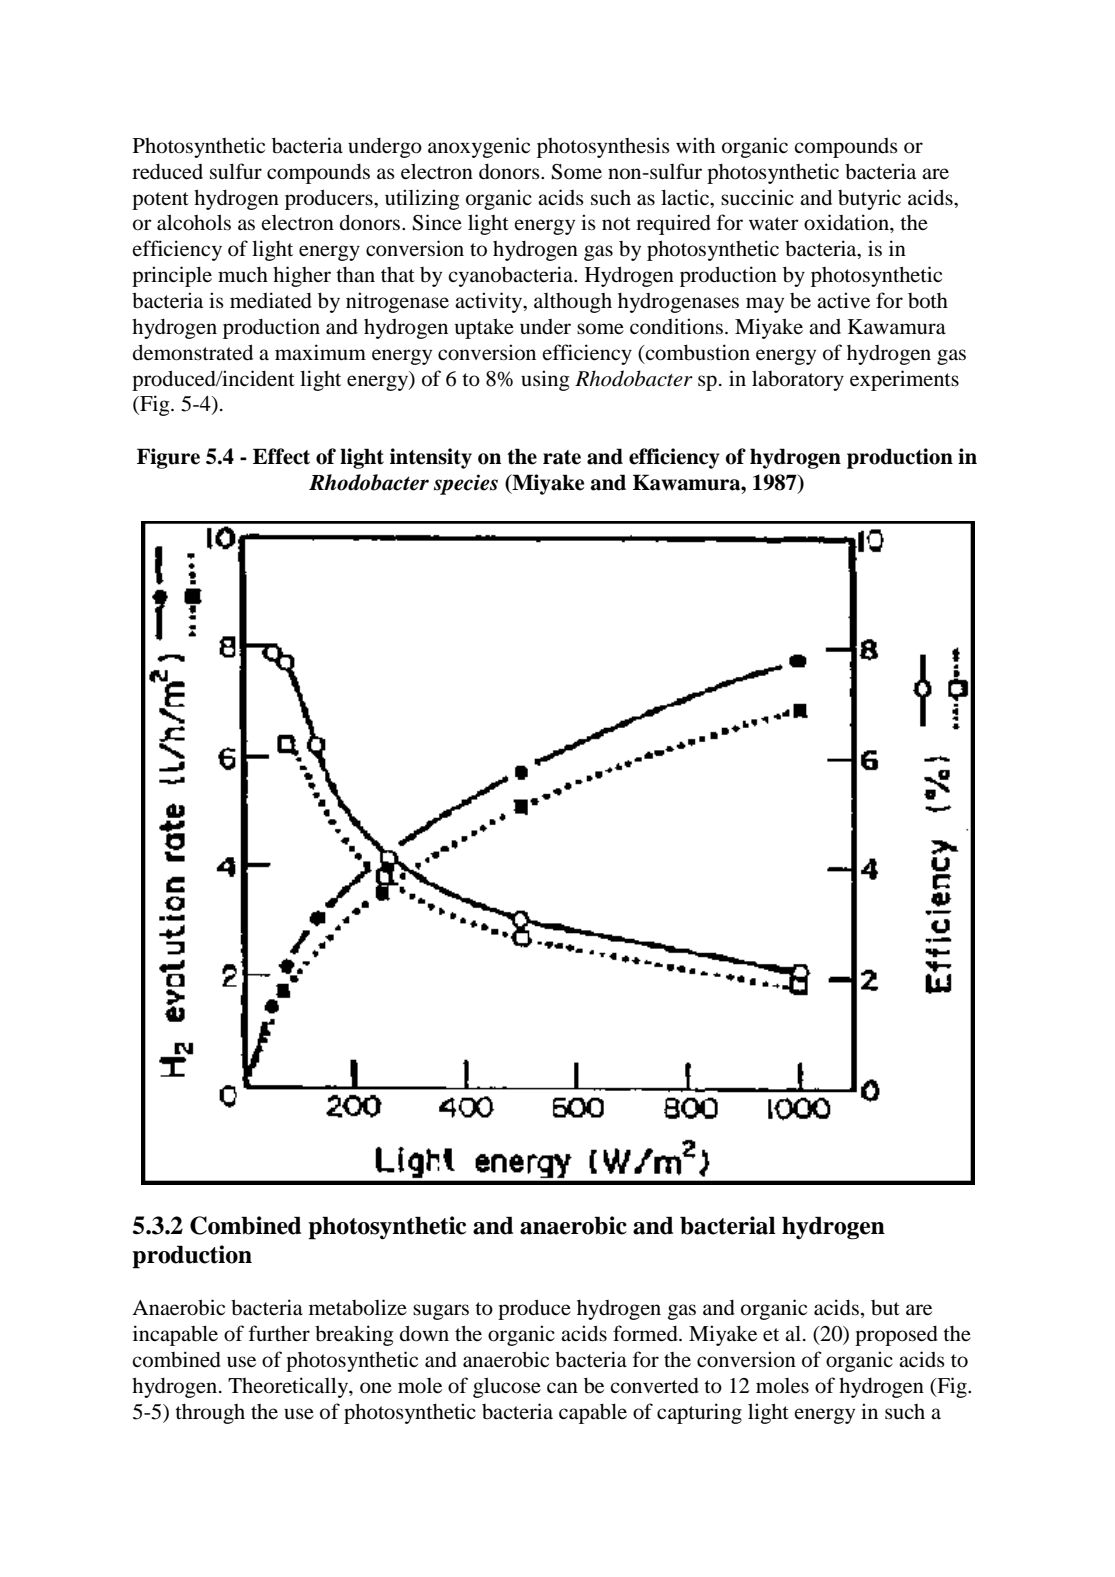  Describe the element at coordinates (466, 484) in the document. I see `species` at that location.
